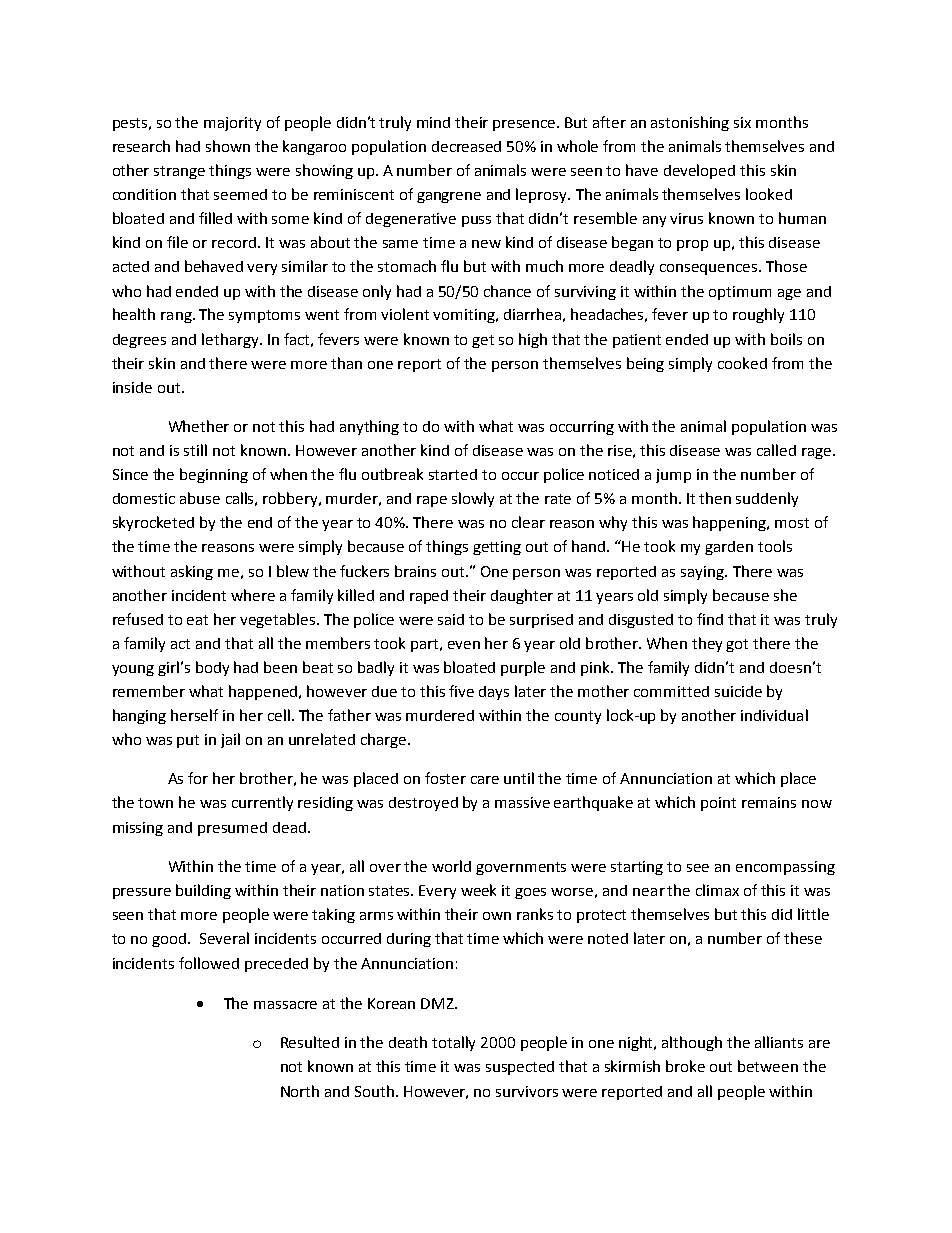 The image size is (952, 1233). What do you see at coordinates (300, 1091) in the screenshot?
I see `North` at bounding box center [300, 1091].
